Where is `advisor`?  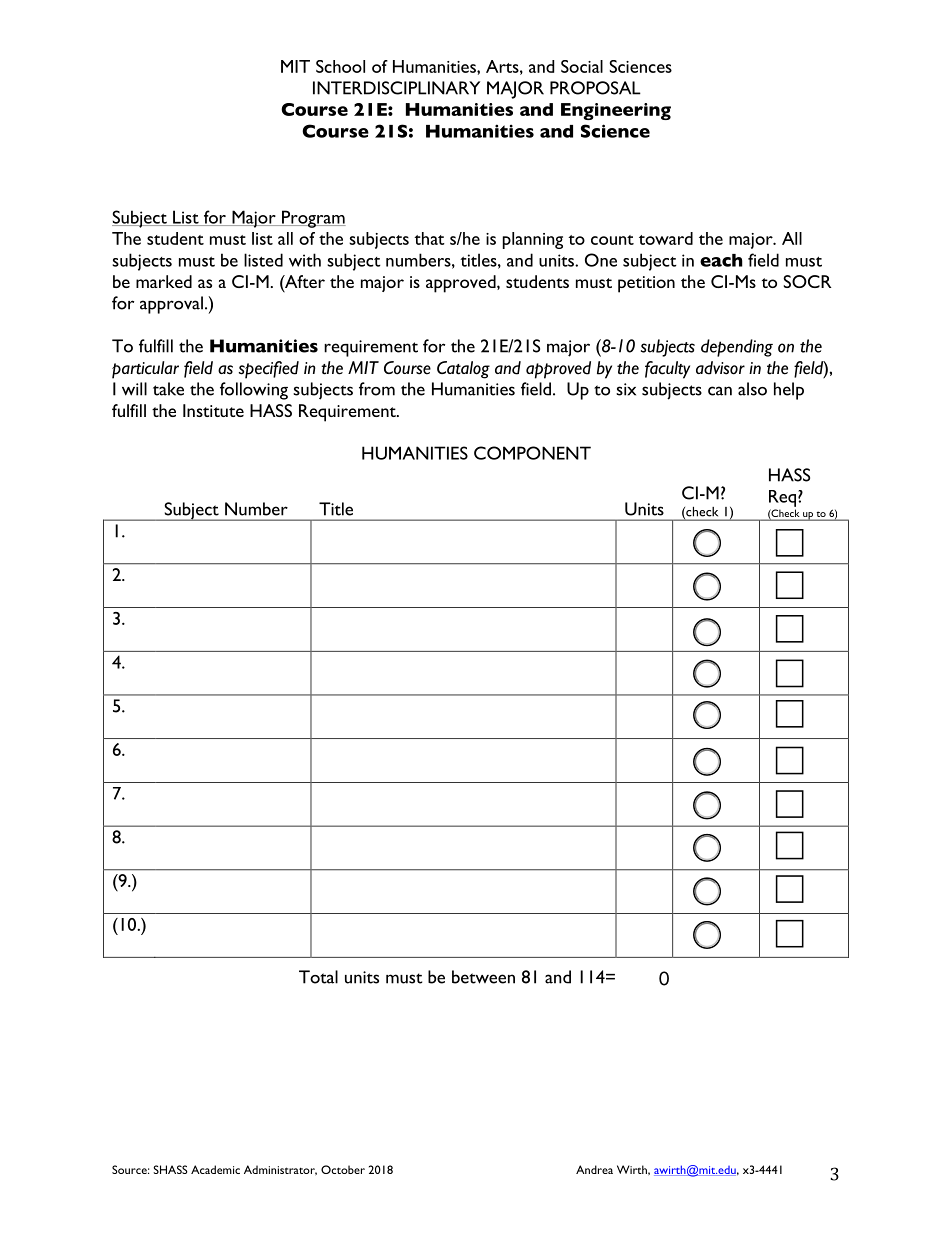 advisor is located at coordinates (720, 368).
